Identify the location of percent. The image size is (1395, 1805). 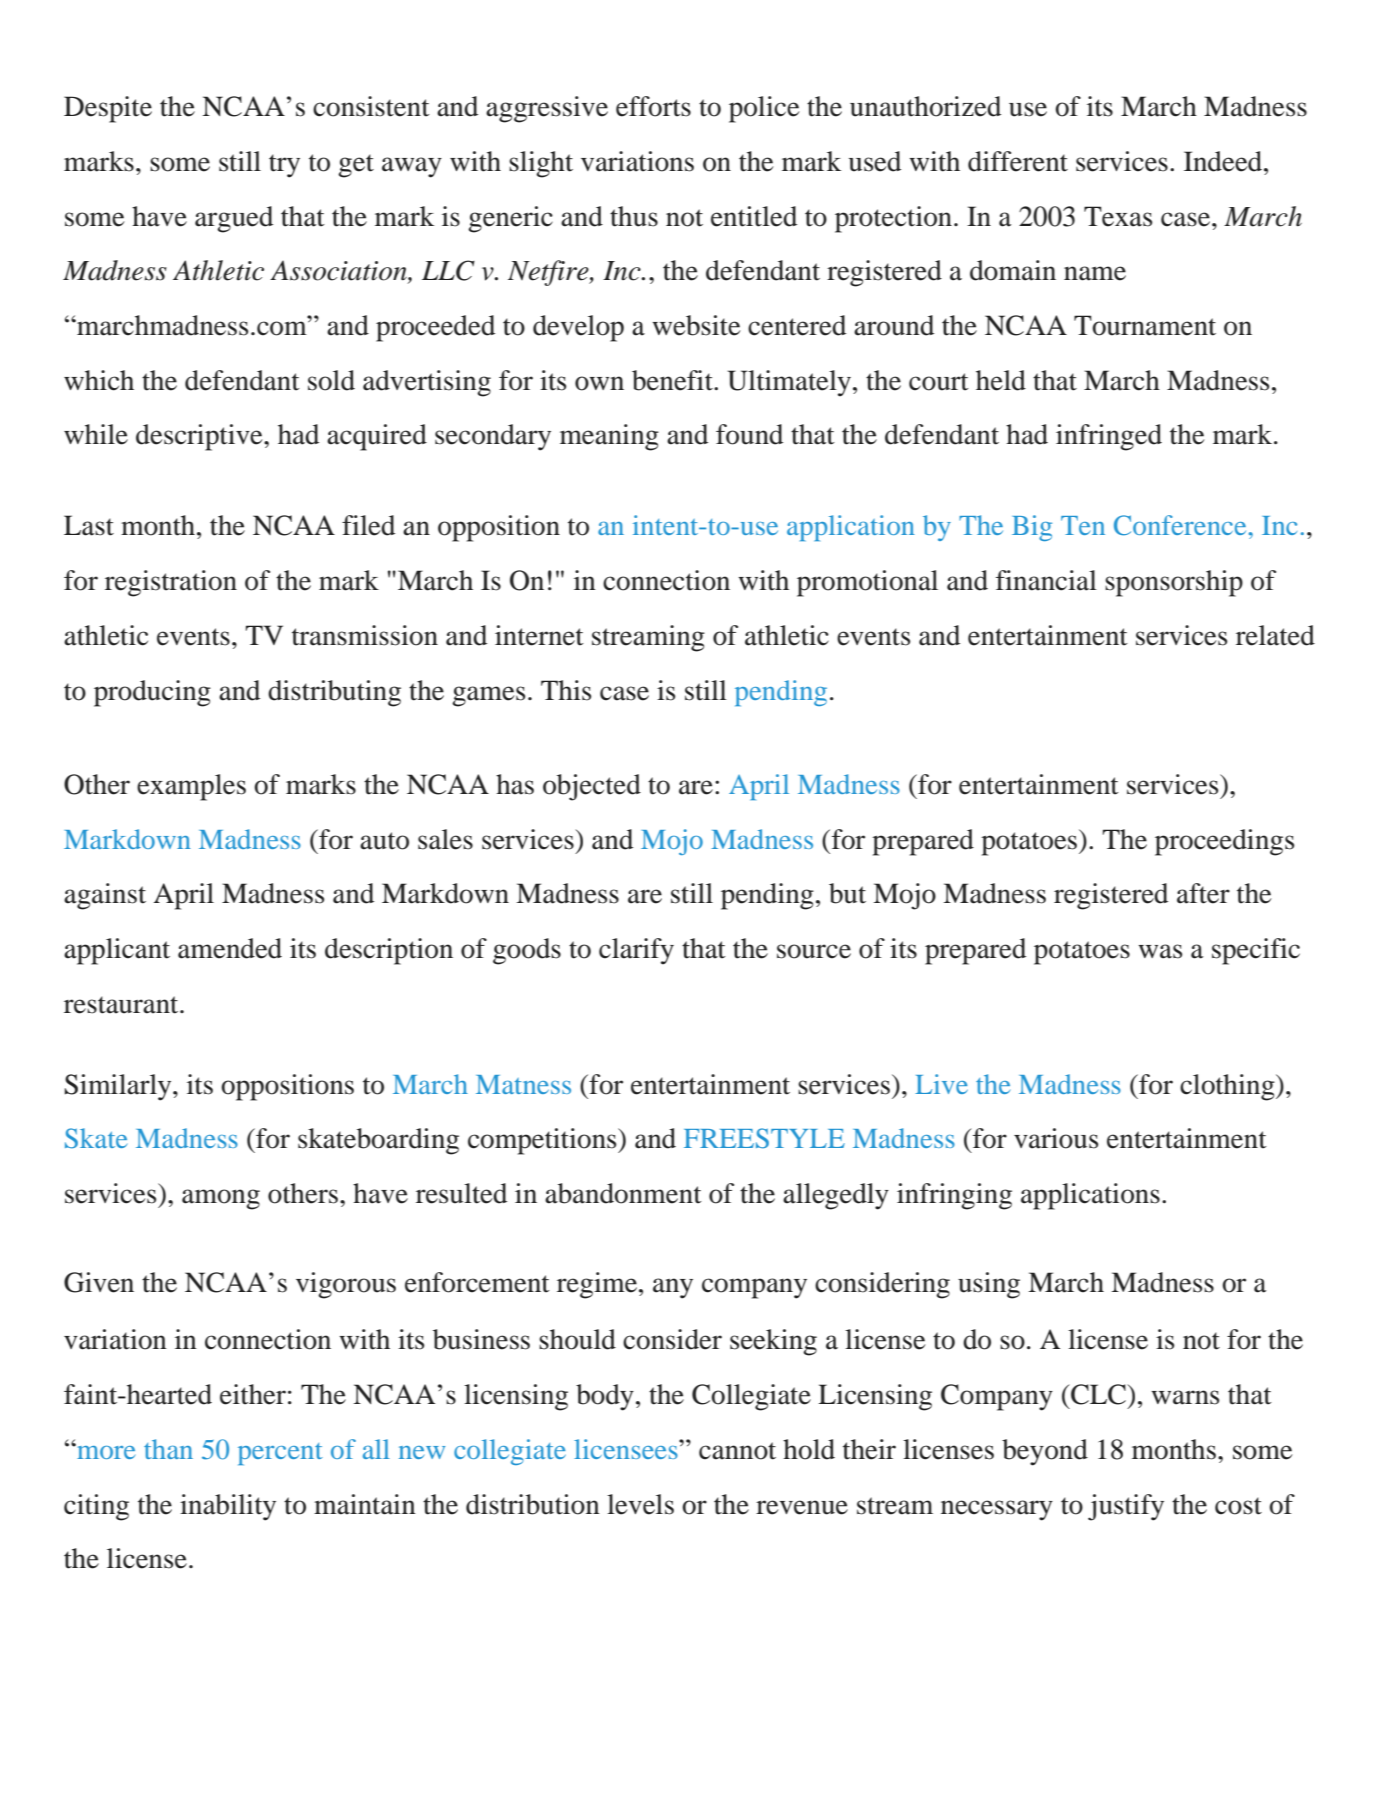
(280, 1454).
